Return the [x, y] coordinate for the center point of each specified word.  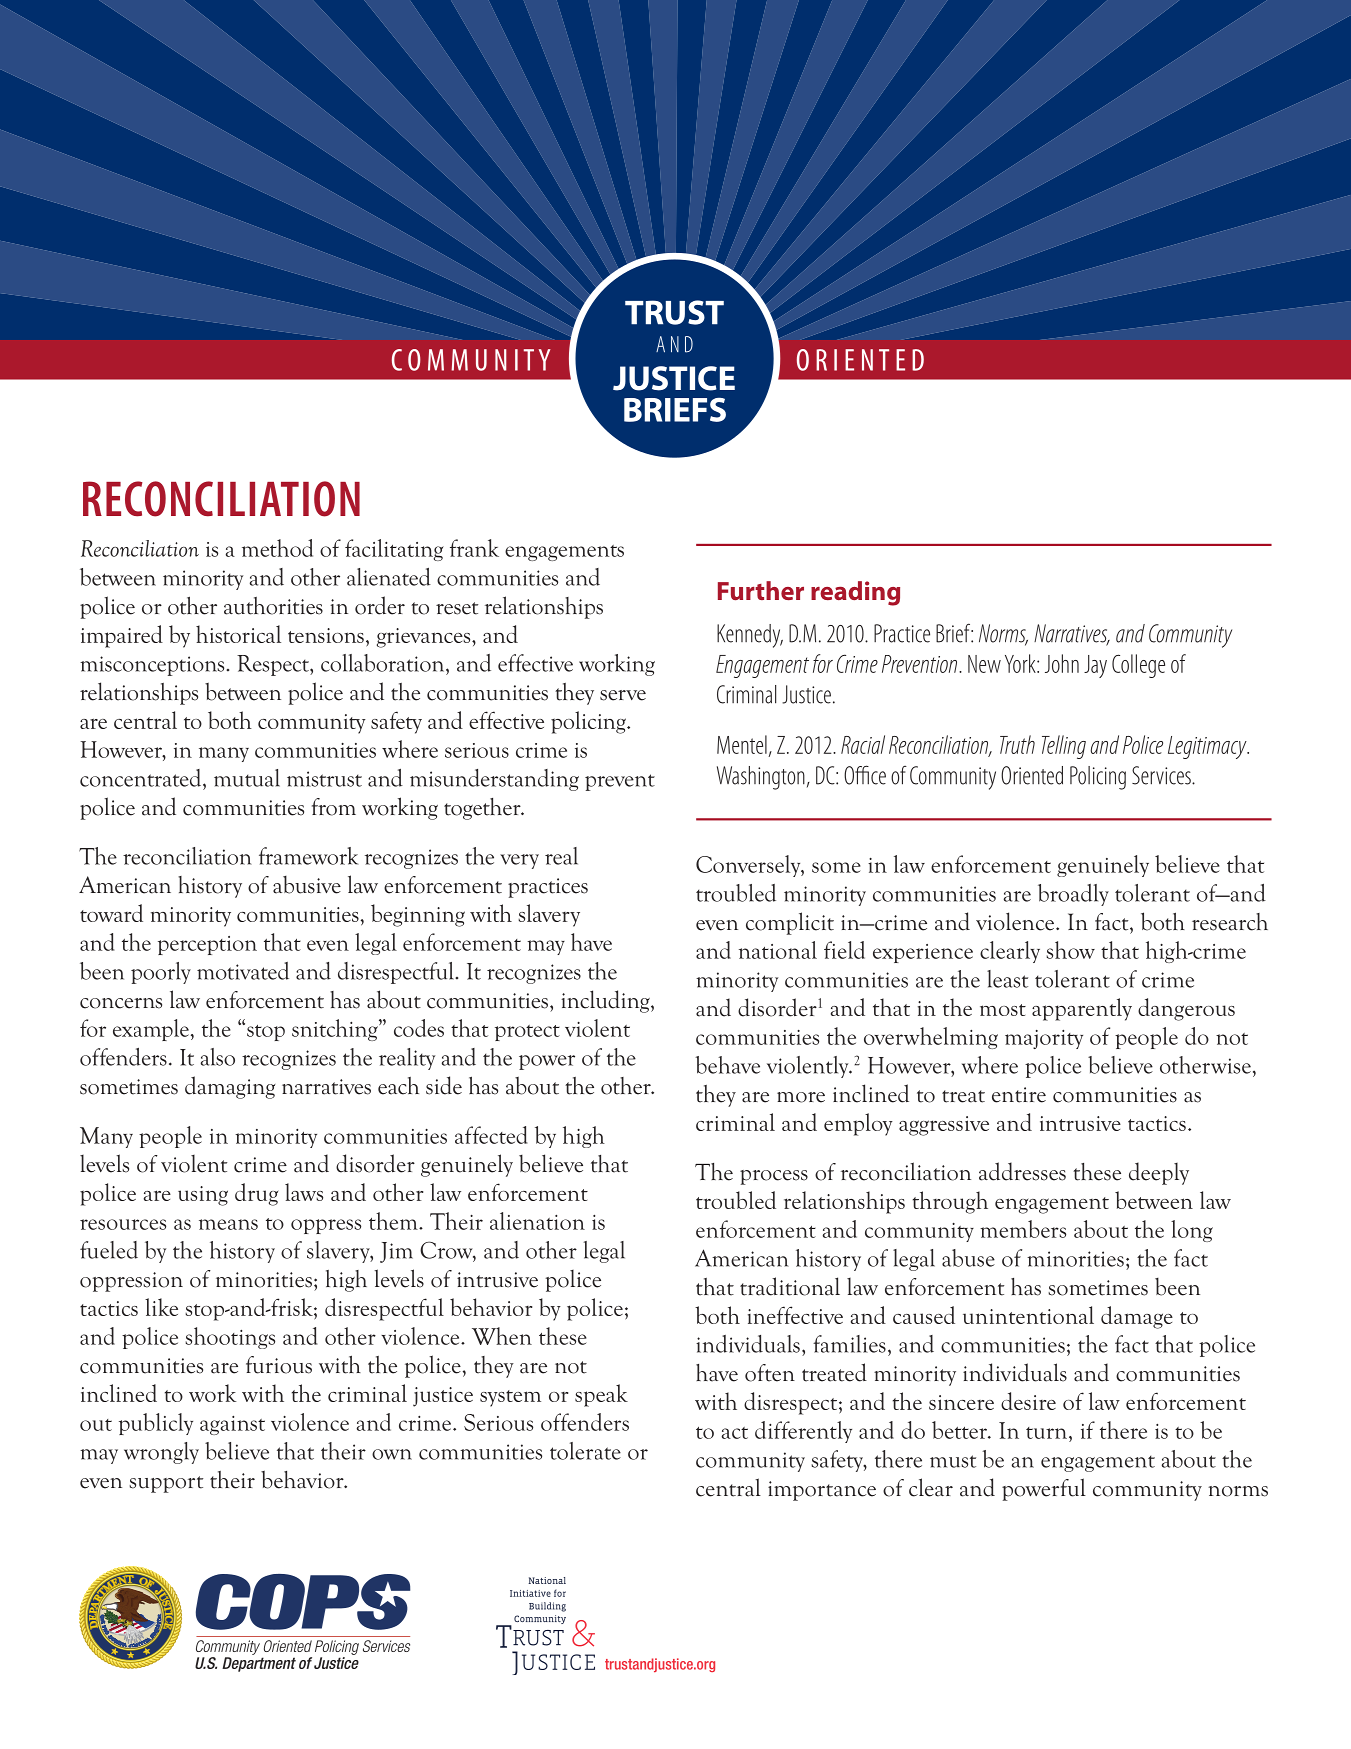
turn [1048, 1433]
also [218, 1057]
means [228, 1224]
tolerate [585, 1451]
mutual [247, 778]
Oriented [1032, 775]
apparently [1082, 1009]
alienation [537, 1221]
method [277, 548]
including [606, 1001]
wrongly [161, 1453]
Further [761, 590]
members [1023, 1229]
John [1062, 663]
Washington [761, 778]
